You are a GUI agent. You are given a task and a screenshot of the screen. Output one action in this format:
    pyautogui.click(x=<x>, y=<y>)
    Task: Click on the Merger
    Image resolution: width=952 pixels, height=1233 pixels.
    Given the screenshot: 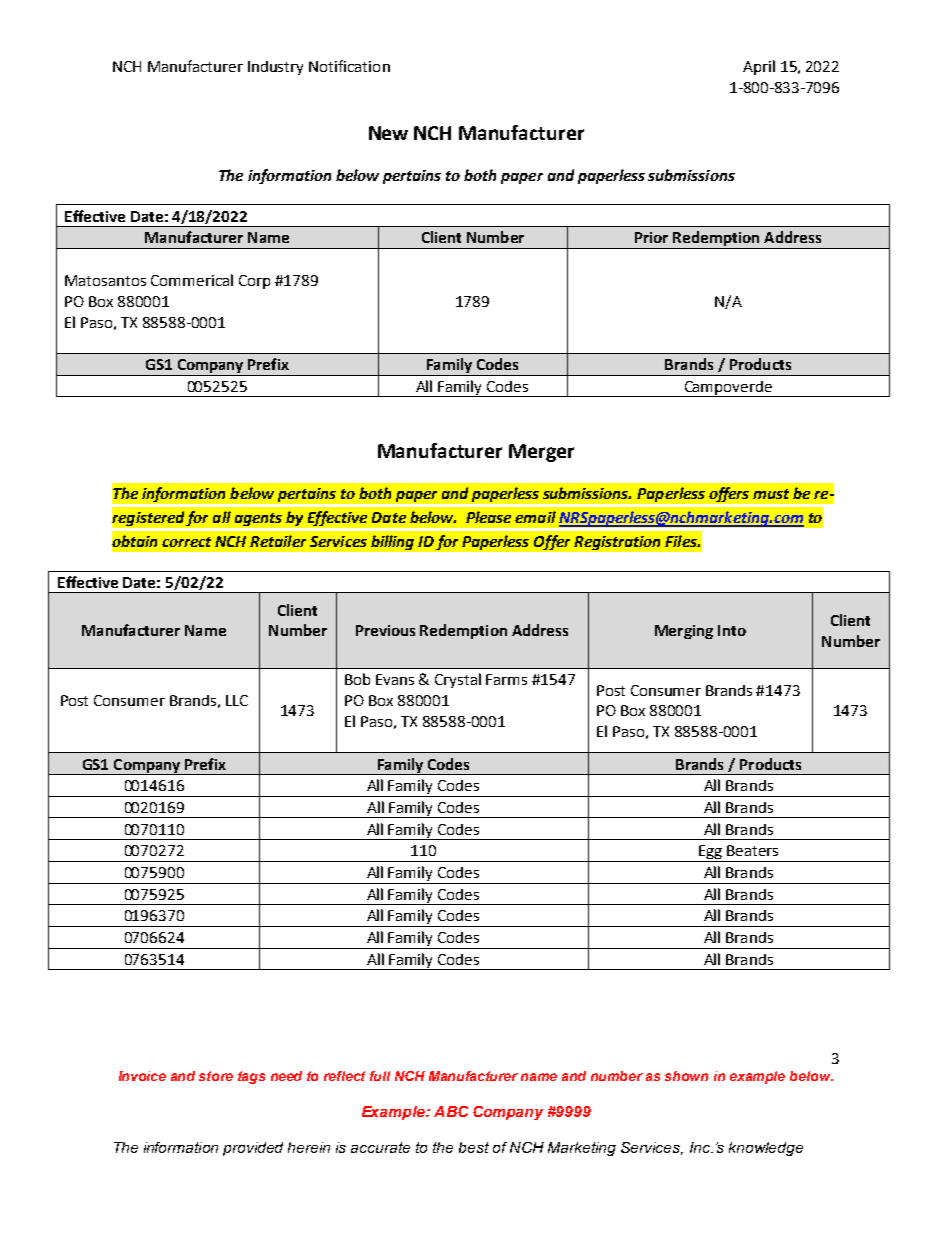 What is the action you would take?
    pyautogui.click(x=541, y=453)
